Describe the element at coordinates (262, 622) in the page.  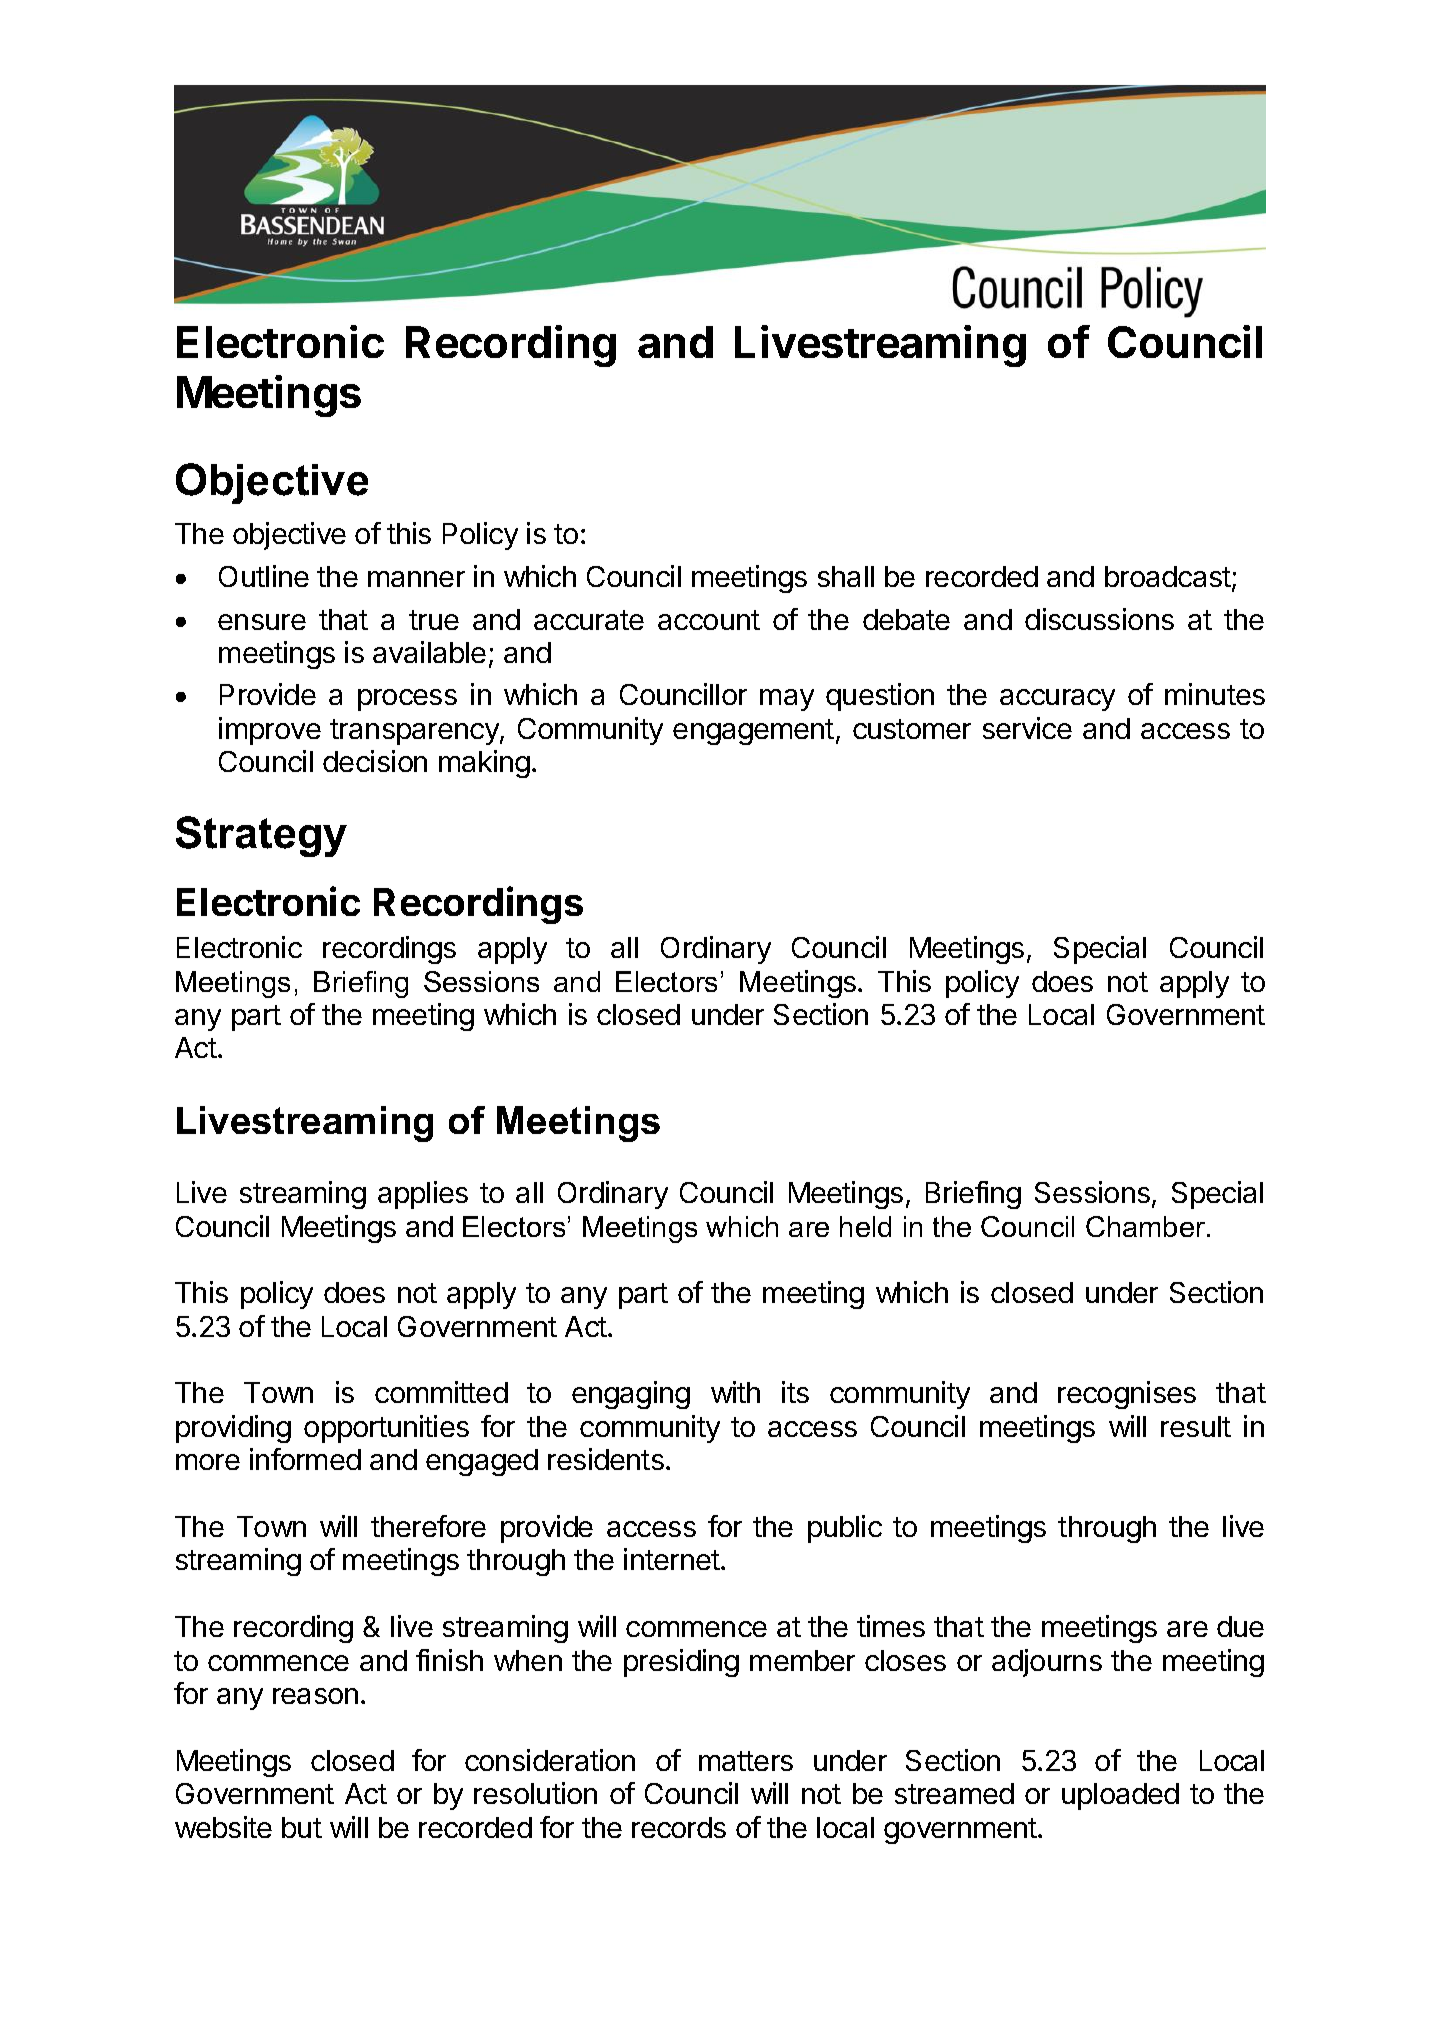
I see `ensure` at that location.
